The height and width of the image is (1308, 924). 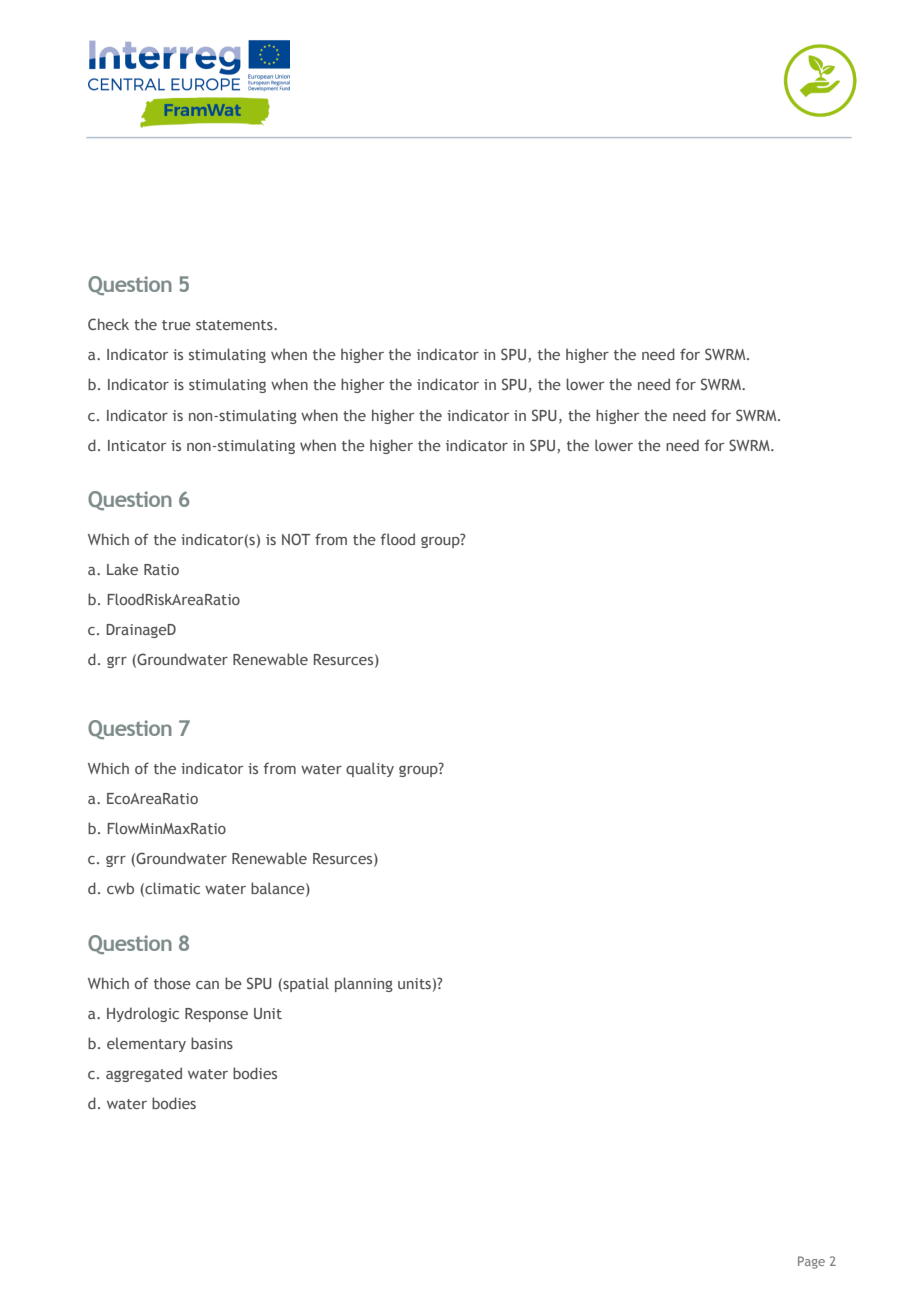 I want to click on Page, so click(x=811, y=1262).
